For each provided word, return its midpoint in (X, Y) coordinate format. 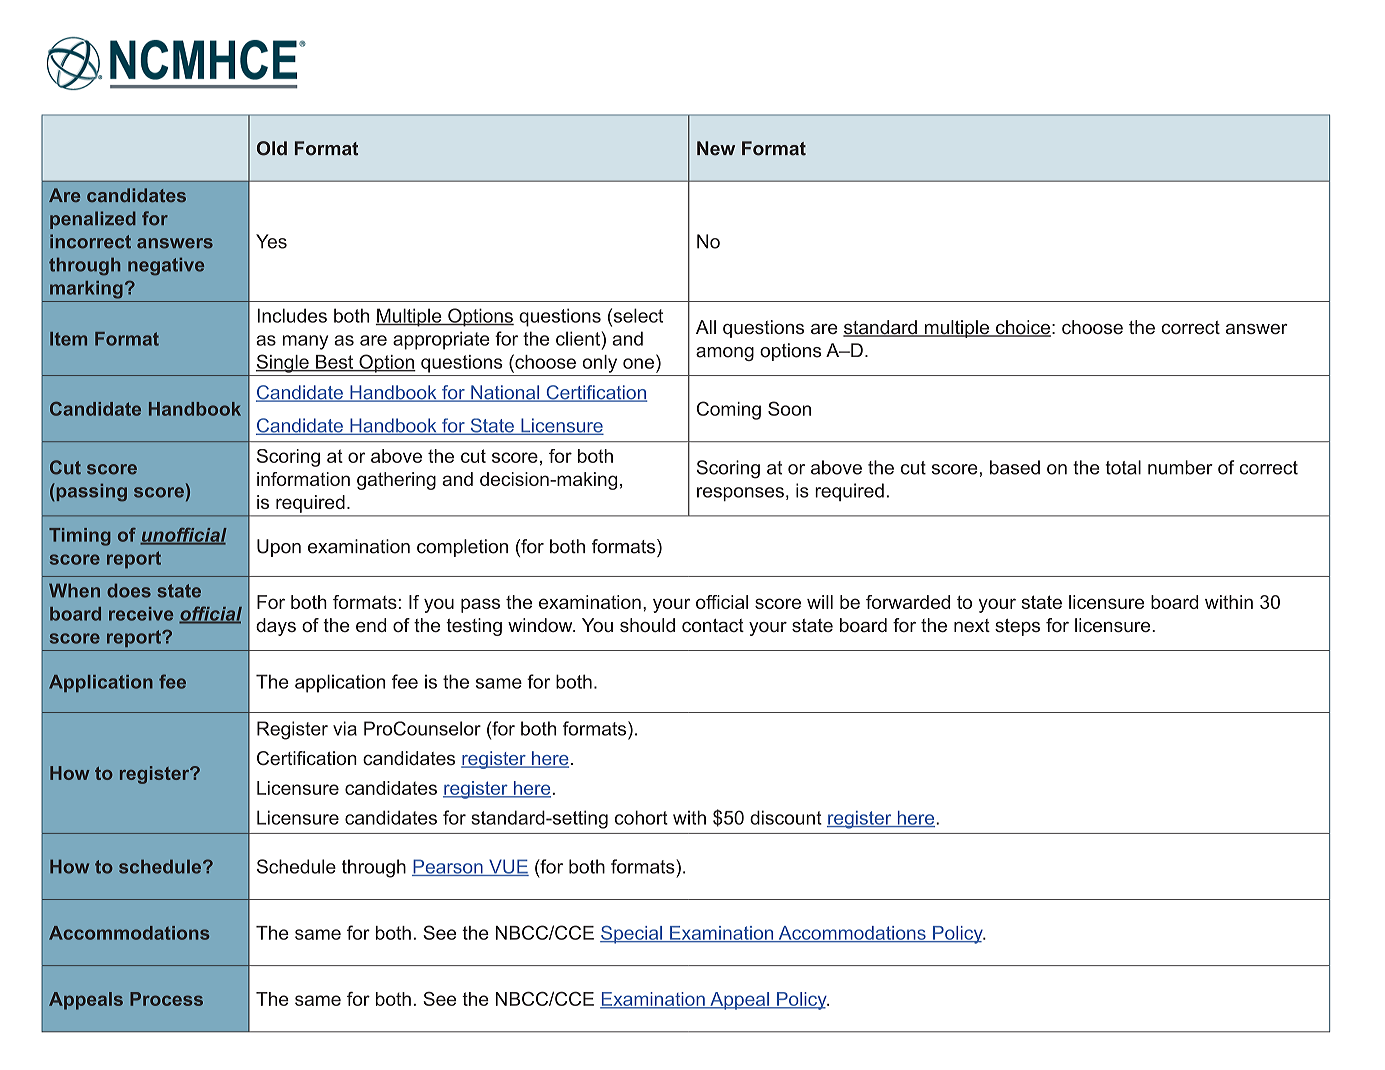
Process (166, 999)
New (716, 148)
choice (1022, 328)
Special (632, 934)
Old (272, 148)
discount (786, 817)
